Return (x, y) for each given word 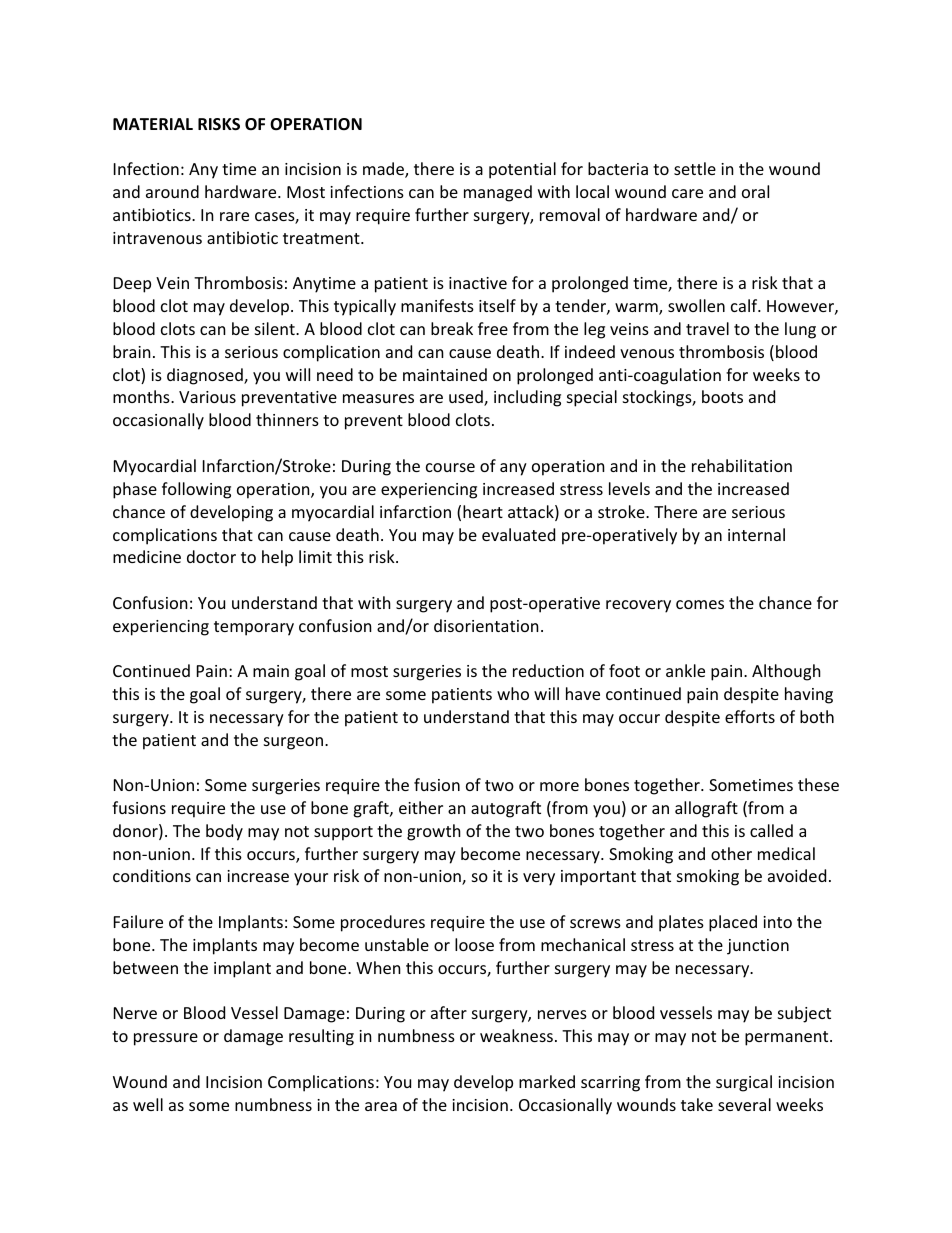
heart (483, 511)
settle (695, 168)
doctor (211, 556)
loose (474, 944)
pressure (166, 1039)
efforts (750, 716)
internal (756, 534)
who (513, 693)
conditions (152, 875)
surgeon (295, 743)
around (172, 191)
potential (522, 170)
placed (733, 923)
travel (707, 328)
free (493, 328)
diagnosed (206, 376)
